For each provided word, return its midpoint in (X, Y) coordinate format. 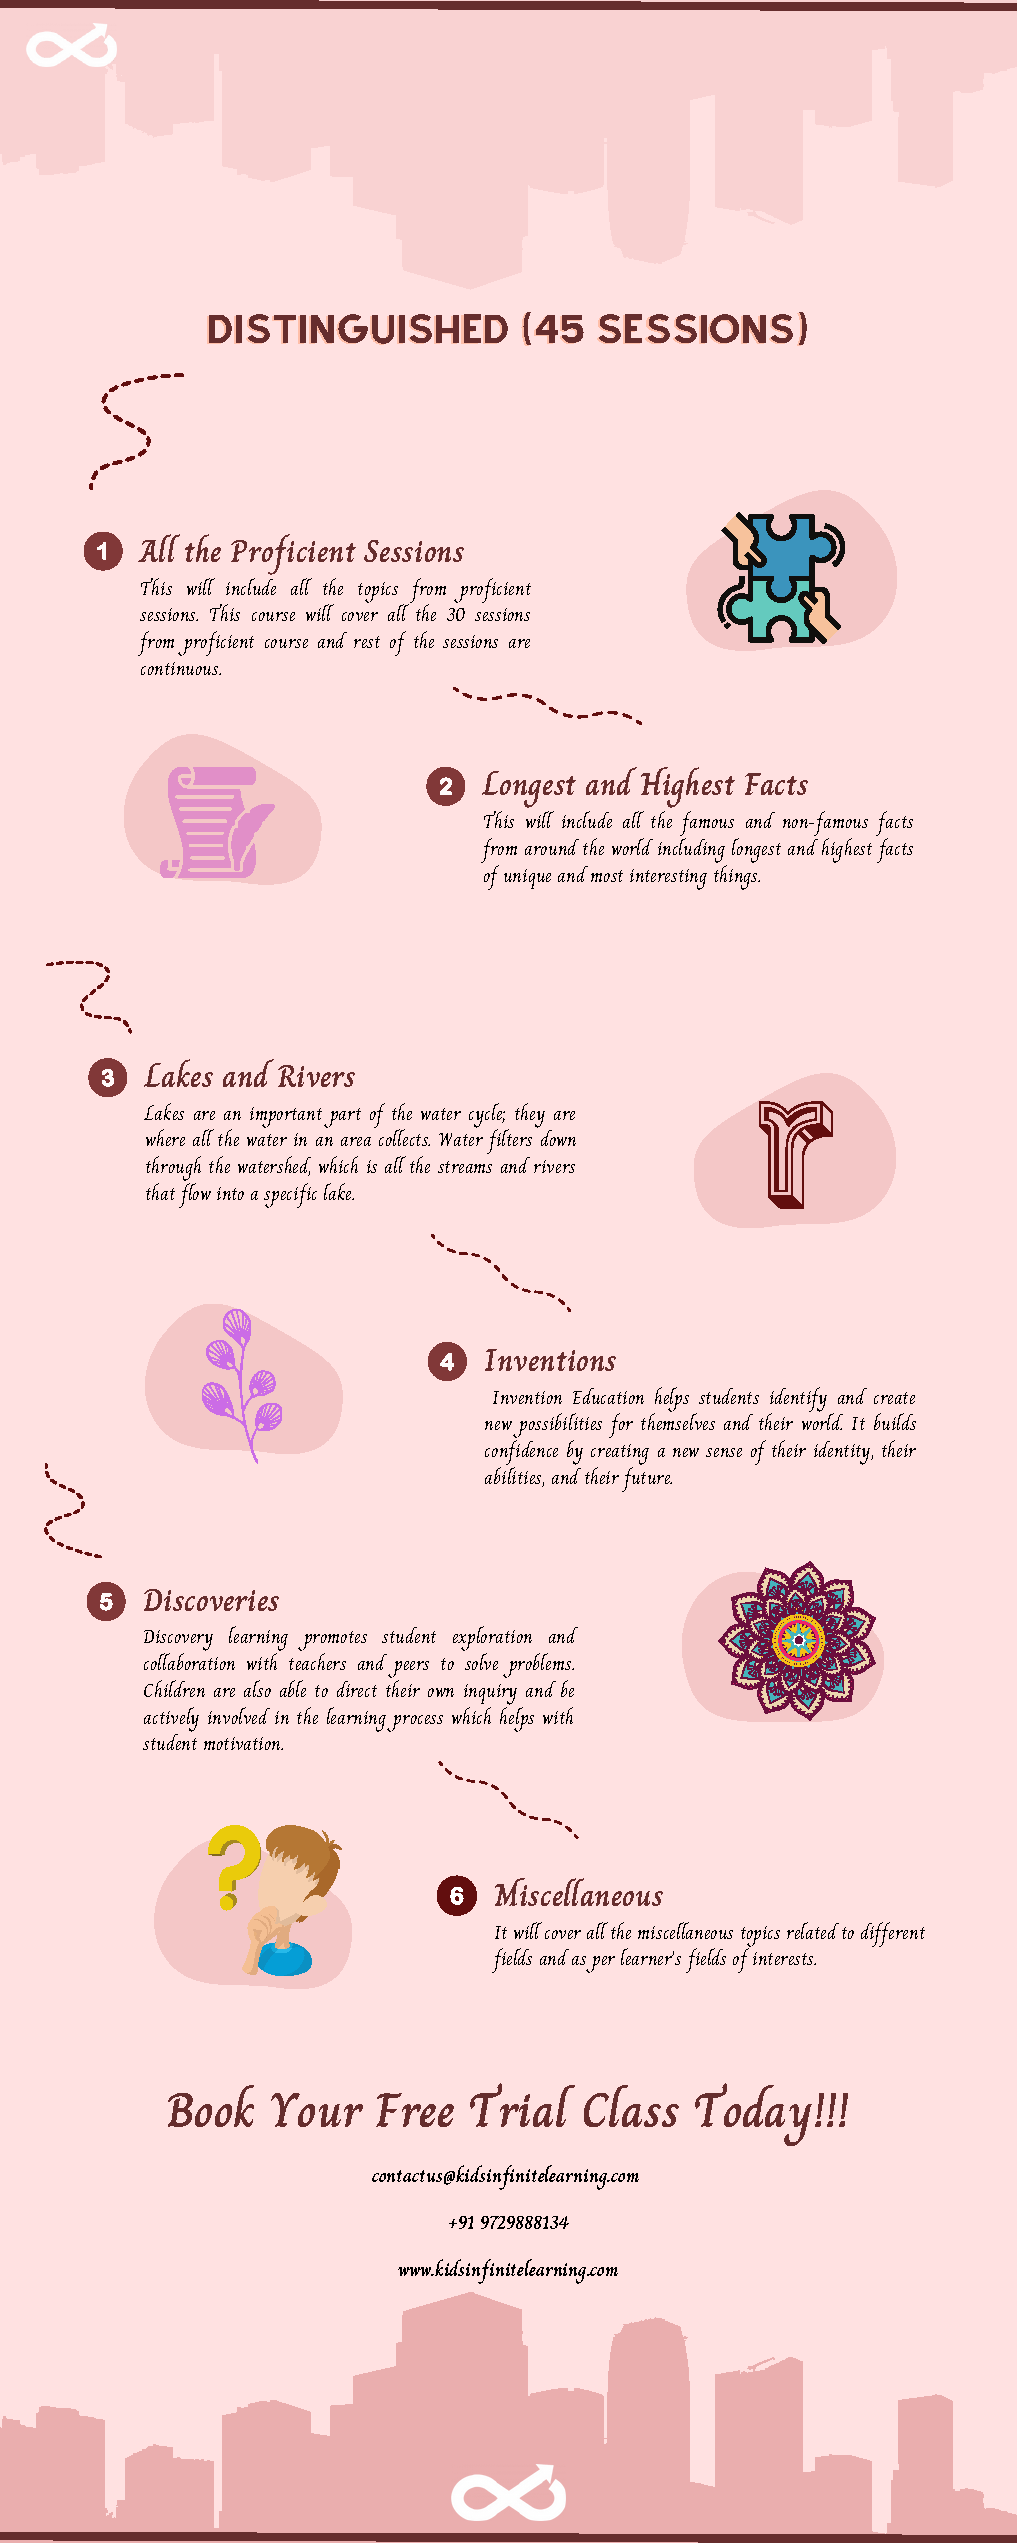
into (230, 1193)
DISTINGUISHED (358, 329)
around (552, 847)
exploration (492, 1640)
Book (211, 2106)
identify (798, 1400)
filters (509, 1141)
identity (843, 1453)
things (737, 877)
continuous (181, 668)
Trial (522, 2105)
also (257, 1688)
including (692, 852)
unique (527, 879)
